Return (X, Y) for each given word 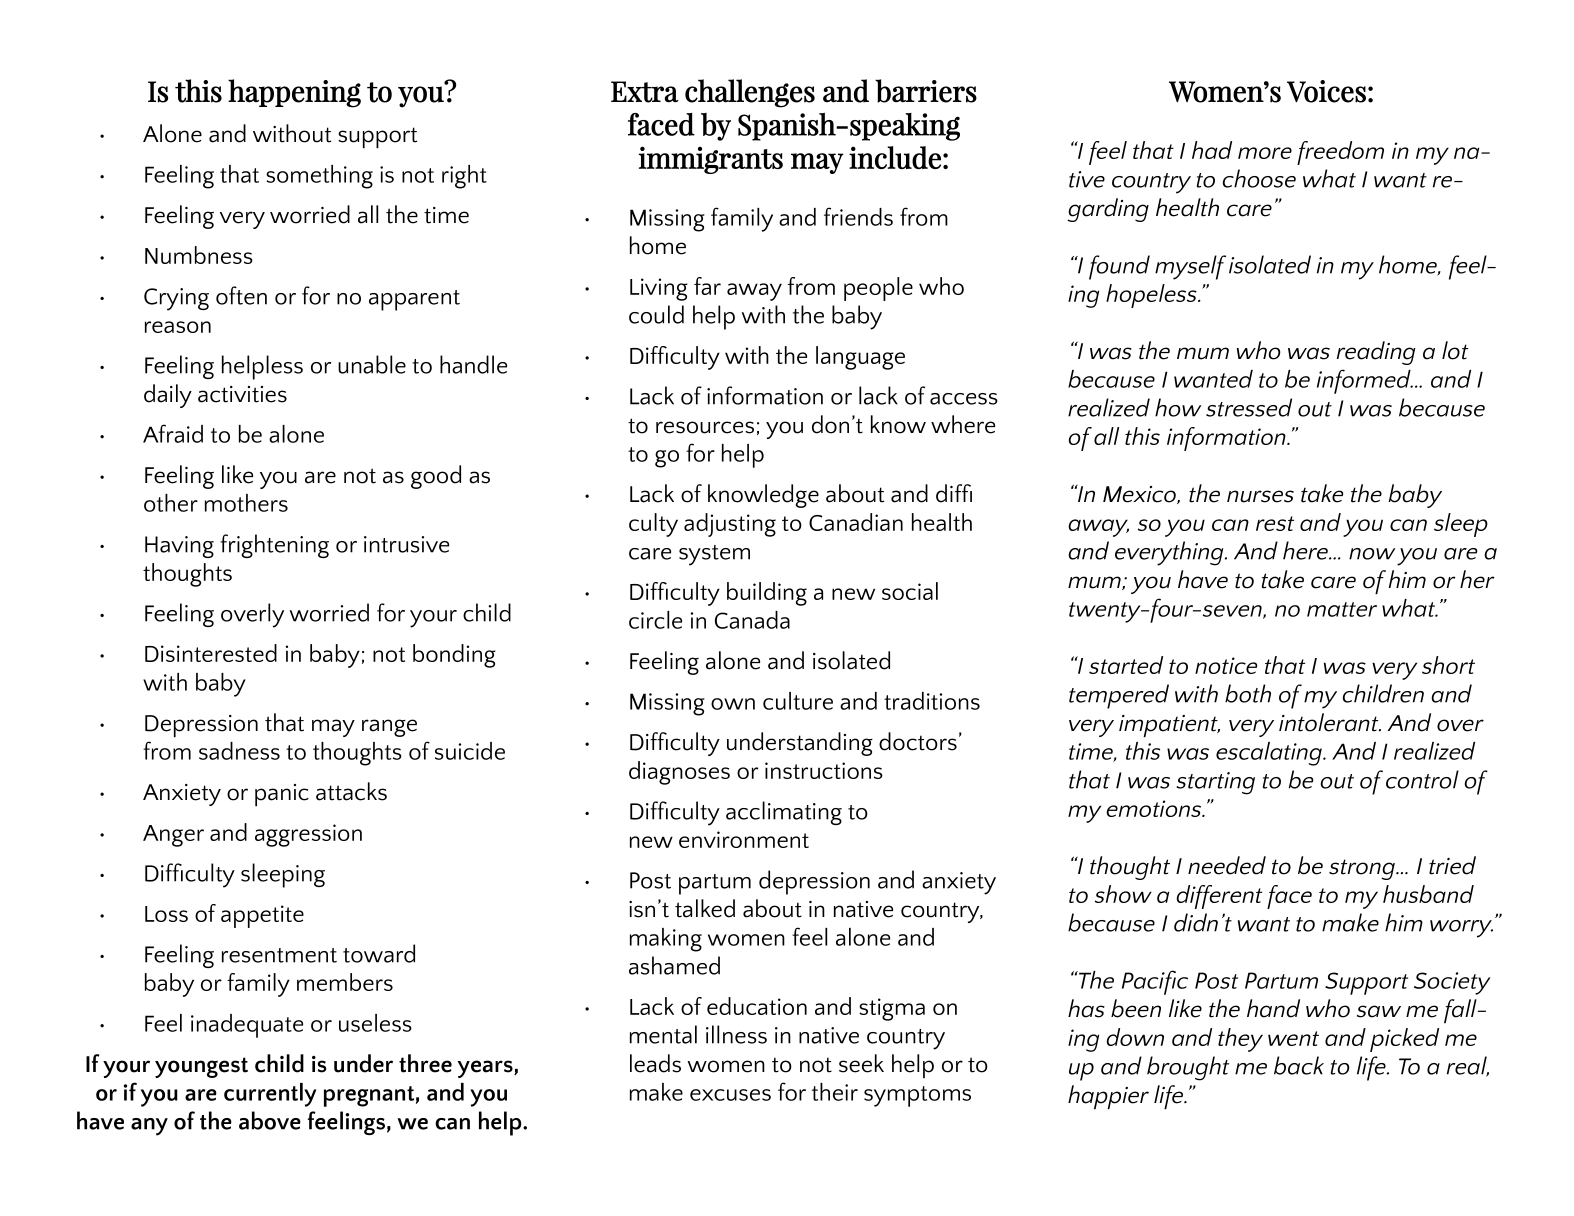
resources (705, 427)
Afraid (173, 433)
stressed (1249, 407)
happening (294, 93)
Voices (1326, 91)
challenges (750, 93)
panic (282, 795)
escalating (1270, 754)
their (835, 1092)
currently (270, 1095)
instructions (824, 770)
